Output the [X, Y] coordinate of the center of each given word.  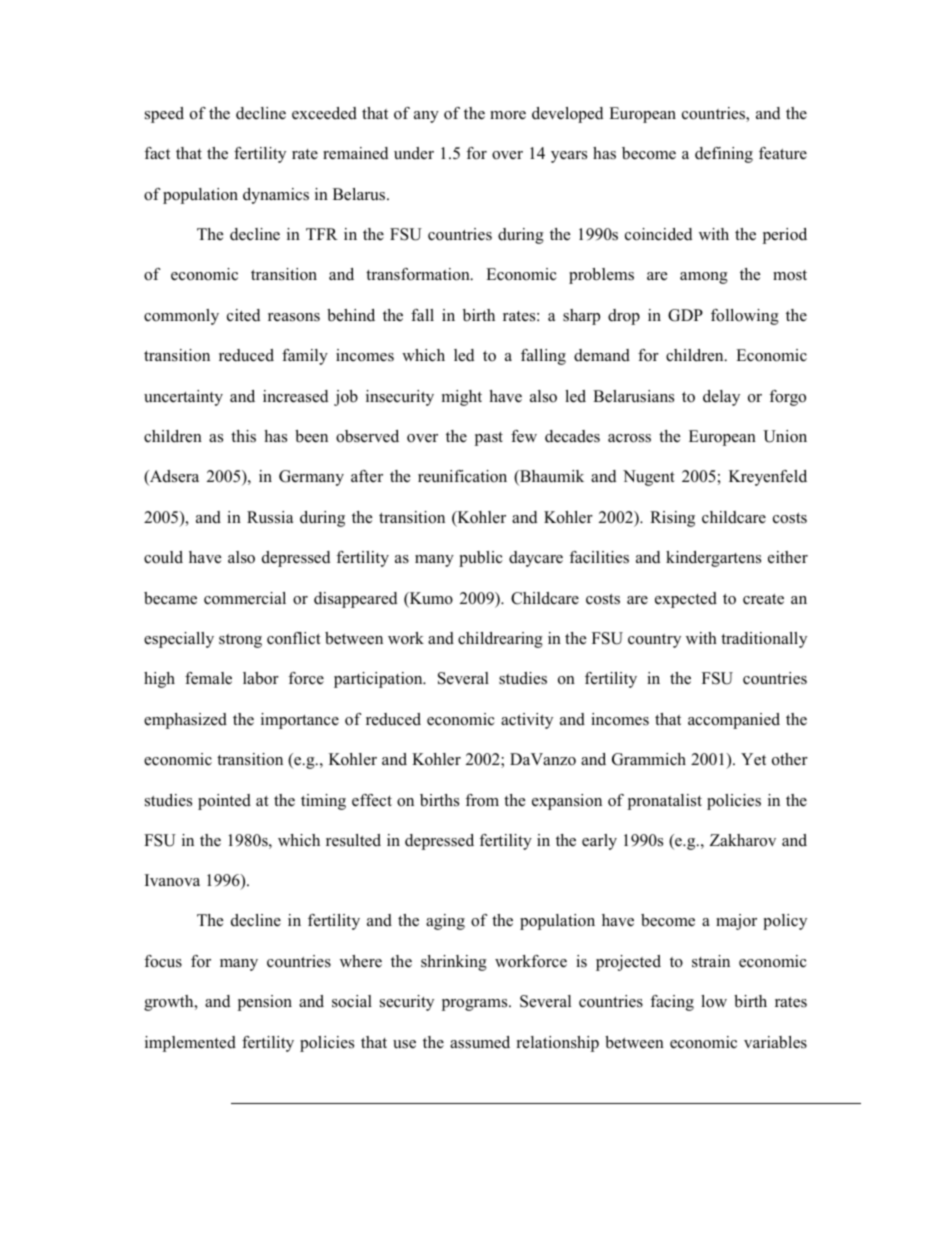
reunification [462, 476]
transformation [419, 274]
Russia [270, 517]
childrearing [500, 640]
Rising [672, 519]
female [208, 678]
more [508, 115]
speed [164, 115]
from [482, 800]
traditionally [764, 640]
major [736, 922]
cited [243, 315]
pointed [224, 802]
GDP [685, 315]
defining [724, 155]
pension [265, 1003]
